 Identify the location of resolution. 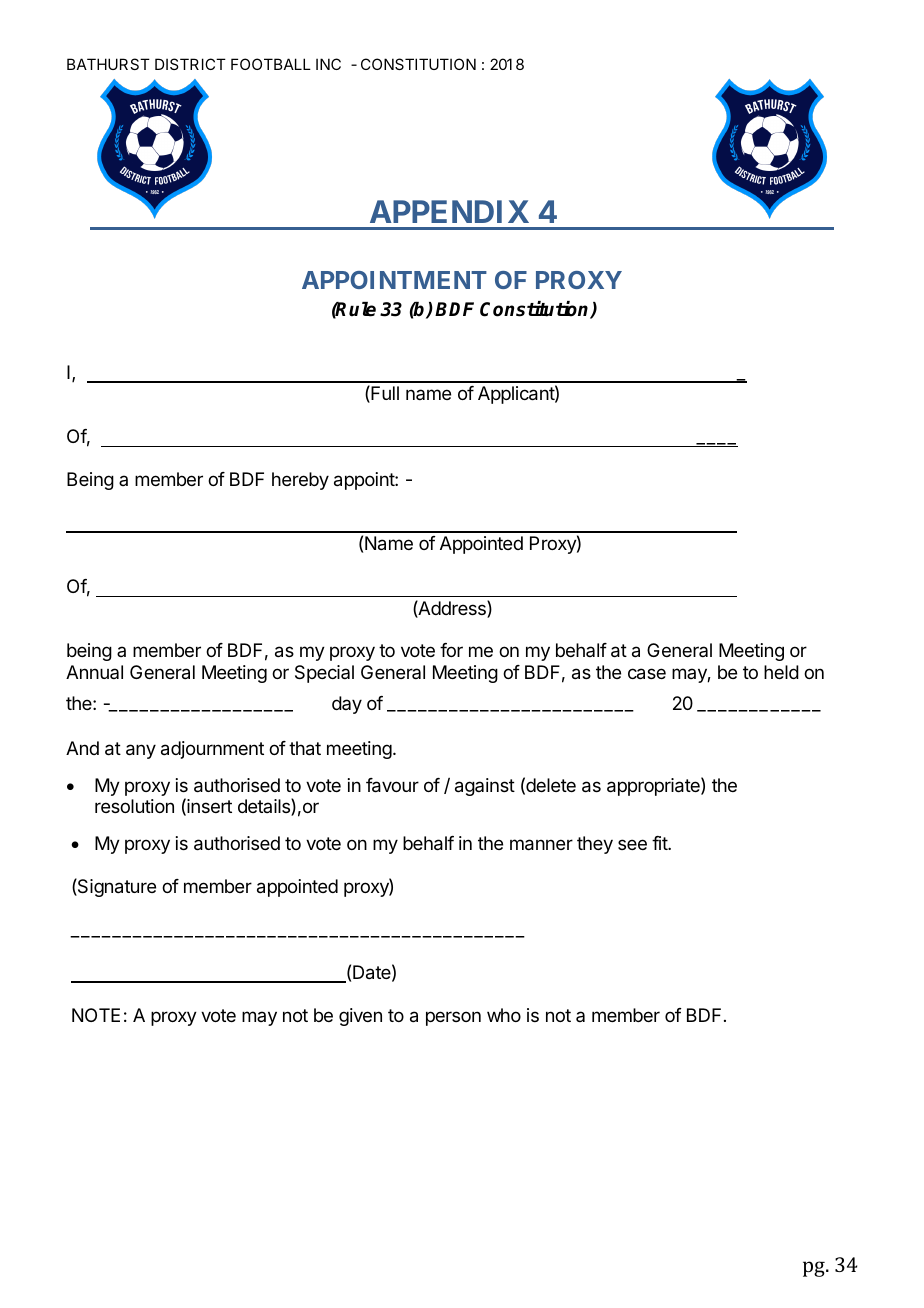
(134, 806).
